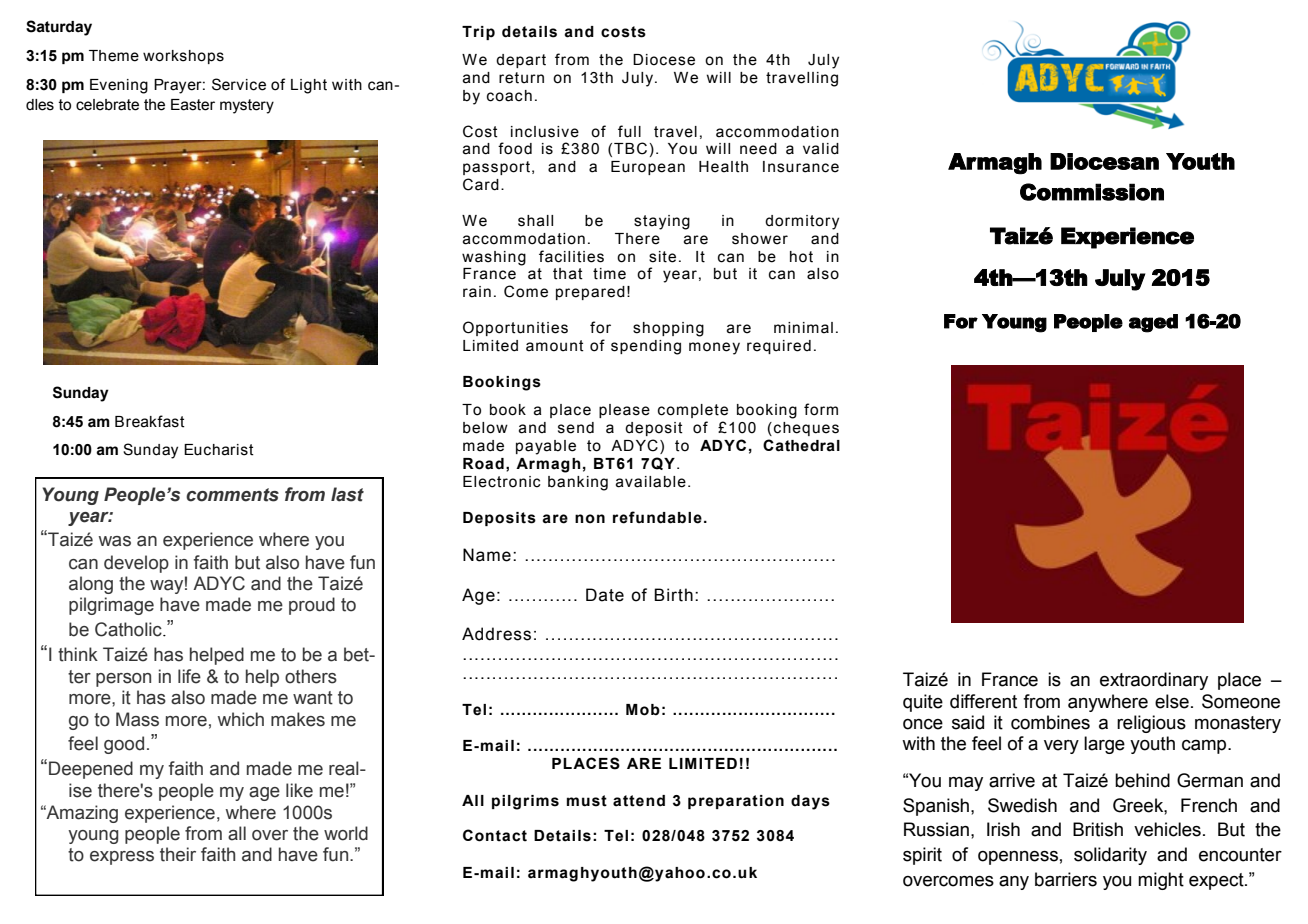 Image resolution: width=1308 pixels, height=924 pixels. I want to click on available, so click(651, 482).
